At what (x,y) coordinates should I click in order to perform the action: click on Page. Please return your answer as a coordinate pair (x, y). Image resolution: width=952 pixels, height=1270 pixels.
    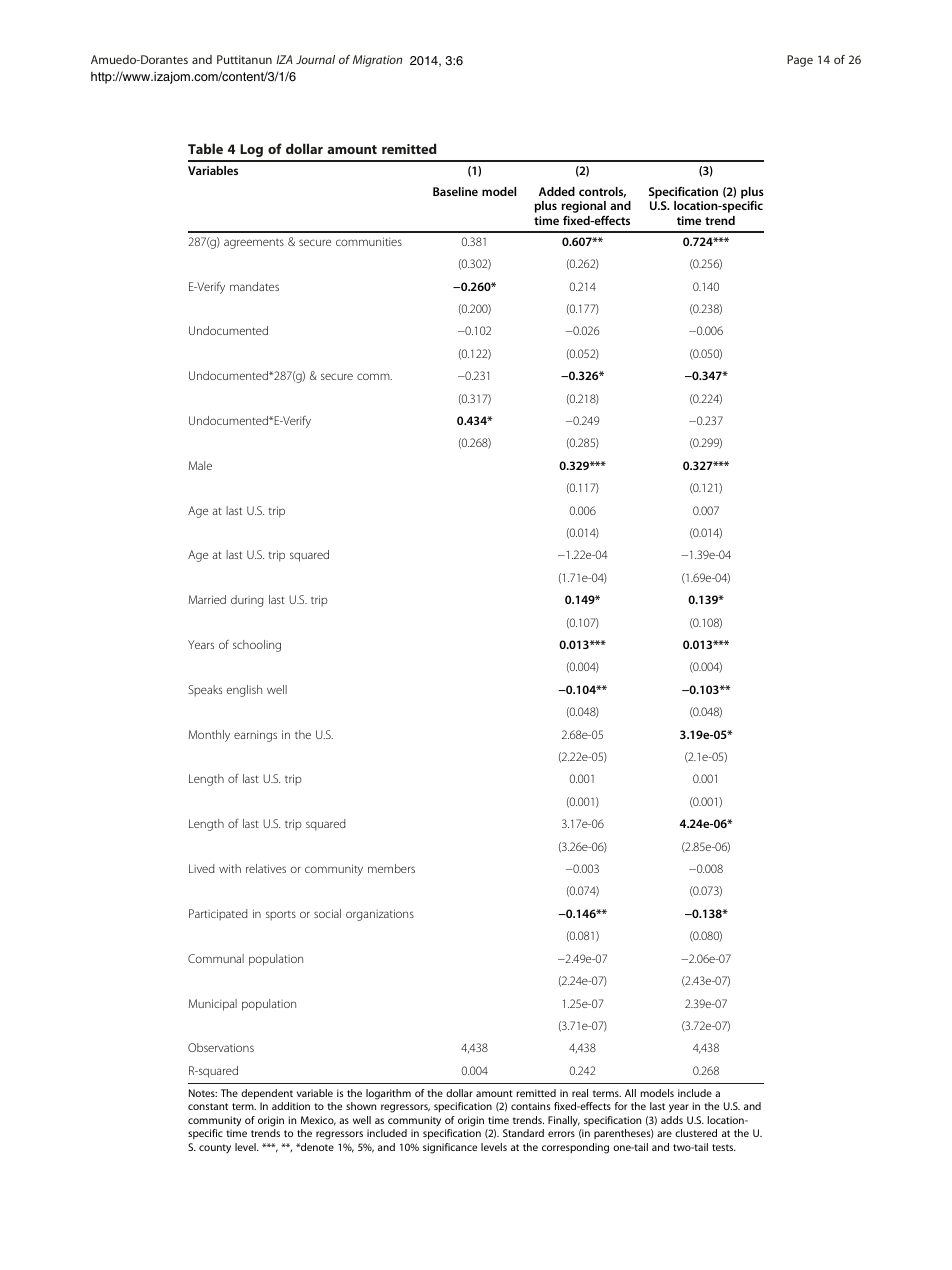
    Looking at the image, I should click on (800, 61).
